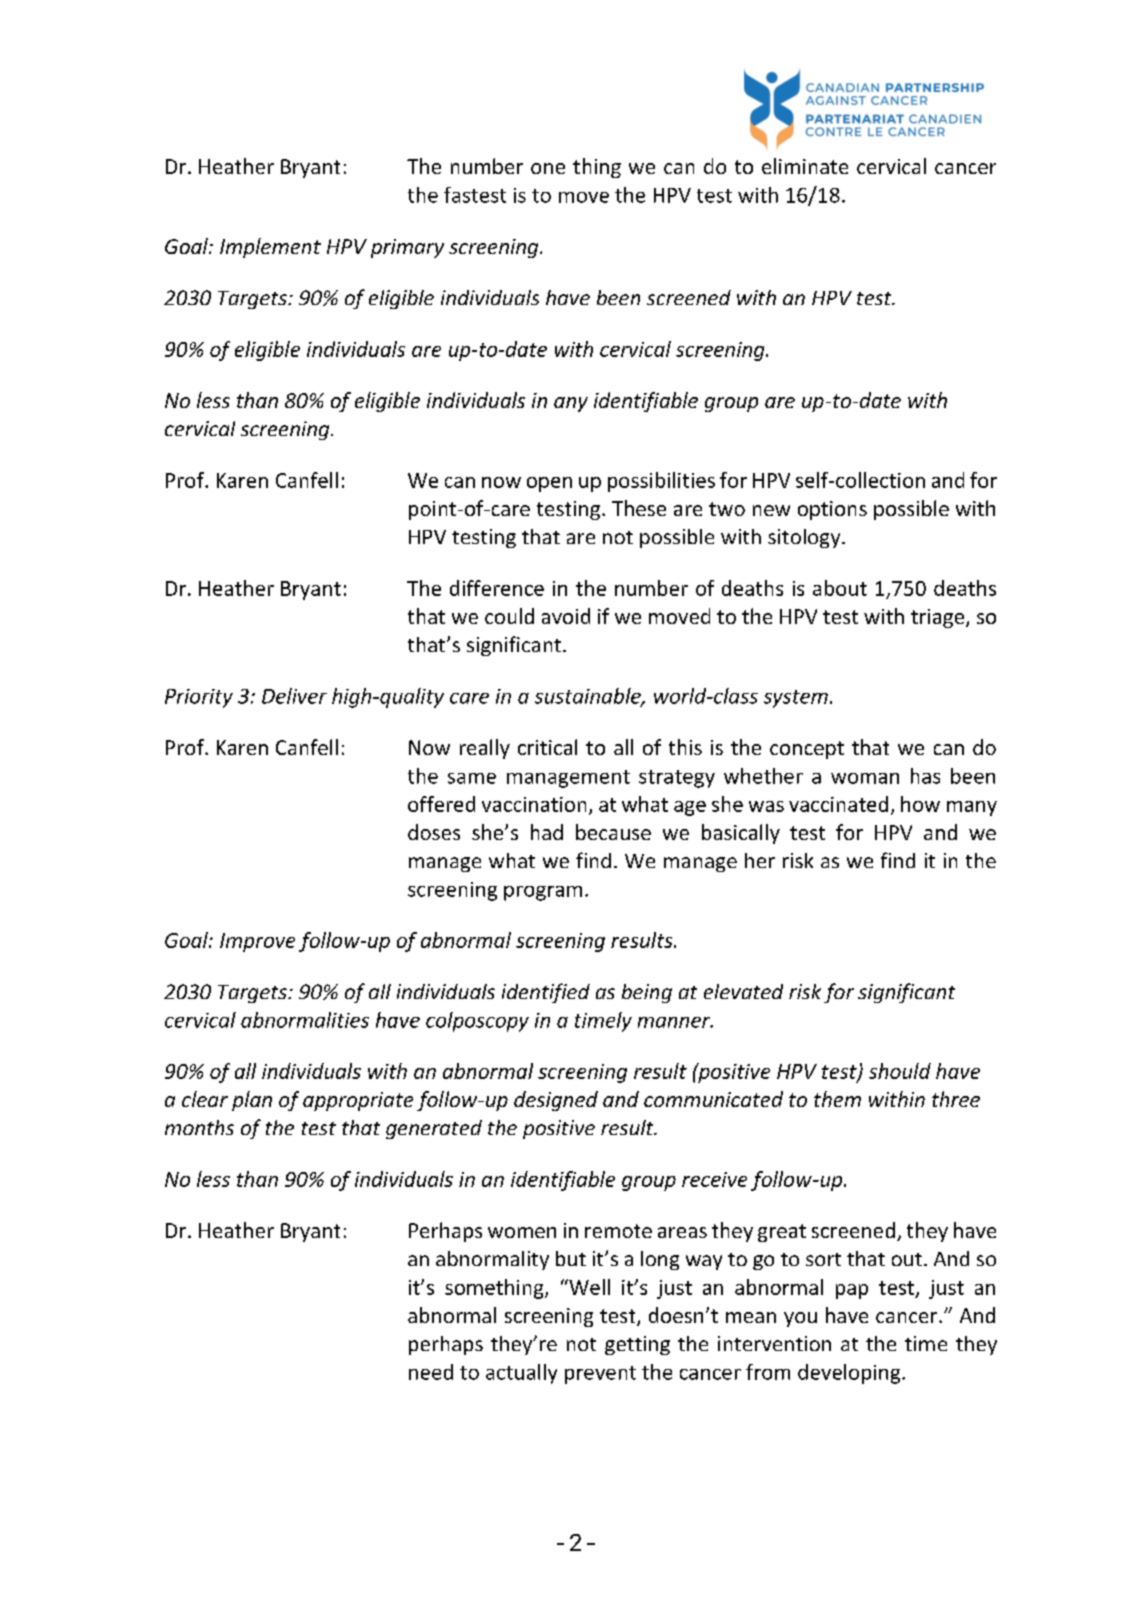 The width and height of the screenshot is (1148, 1624). I want to click on Deliver, so click(294, 696).
